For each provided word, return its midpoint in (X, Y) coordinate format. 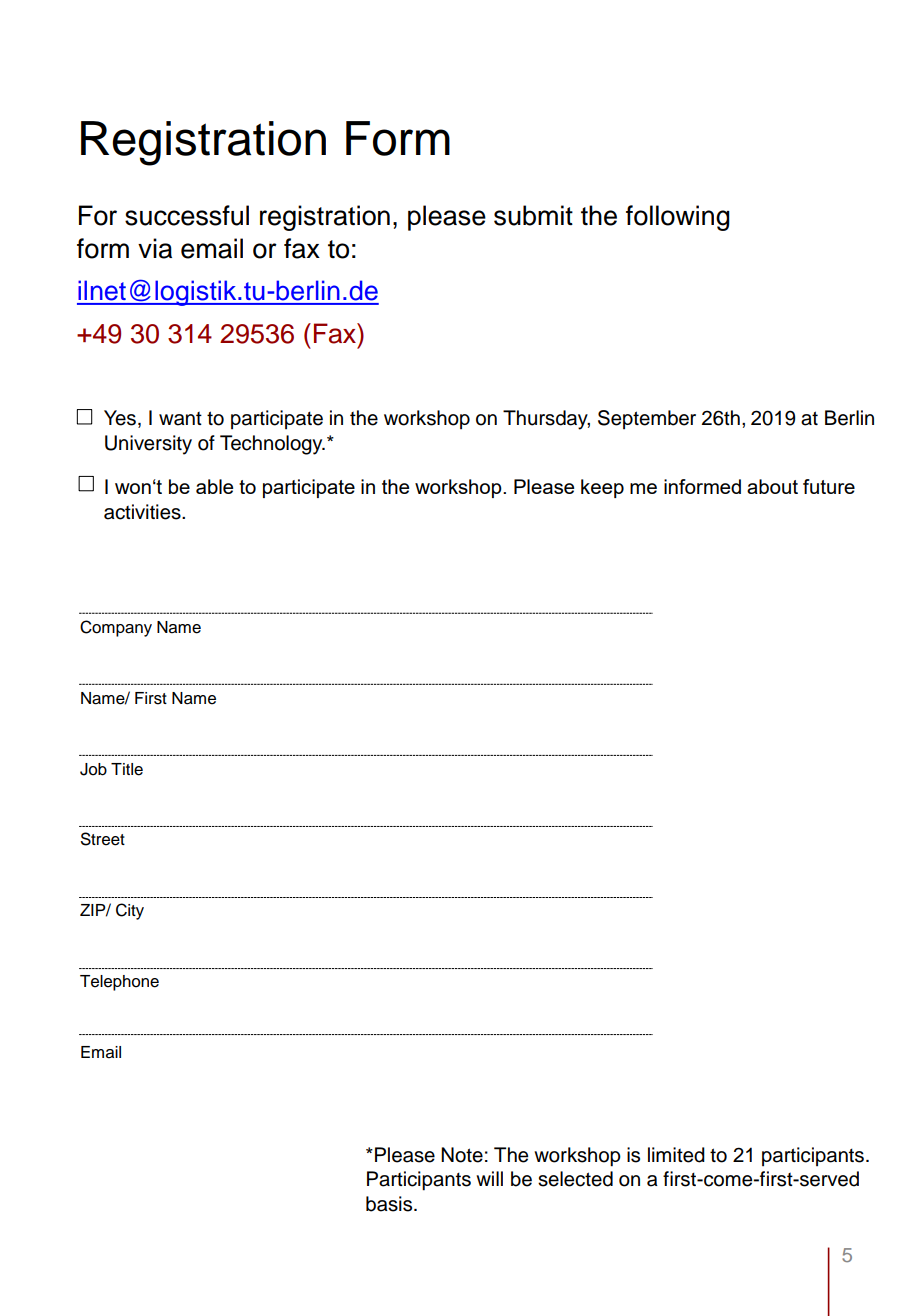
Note (462, 1155)
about (772, 486)
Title (127, 769)
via (155, 248)
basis (390, 1204)
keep (602, 488)
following (678, 218)
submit (533, 215)
